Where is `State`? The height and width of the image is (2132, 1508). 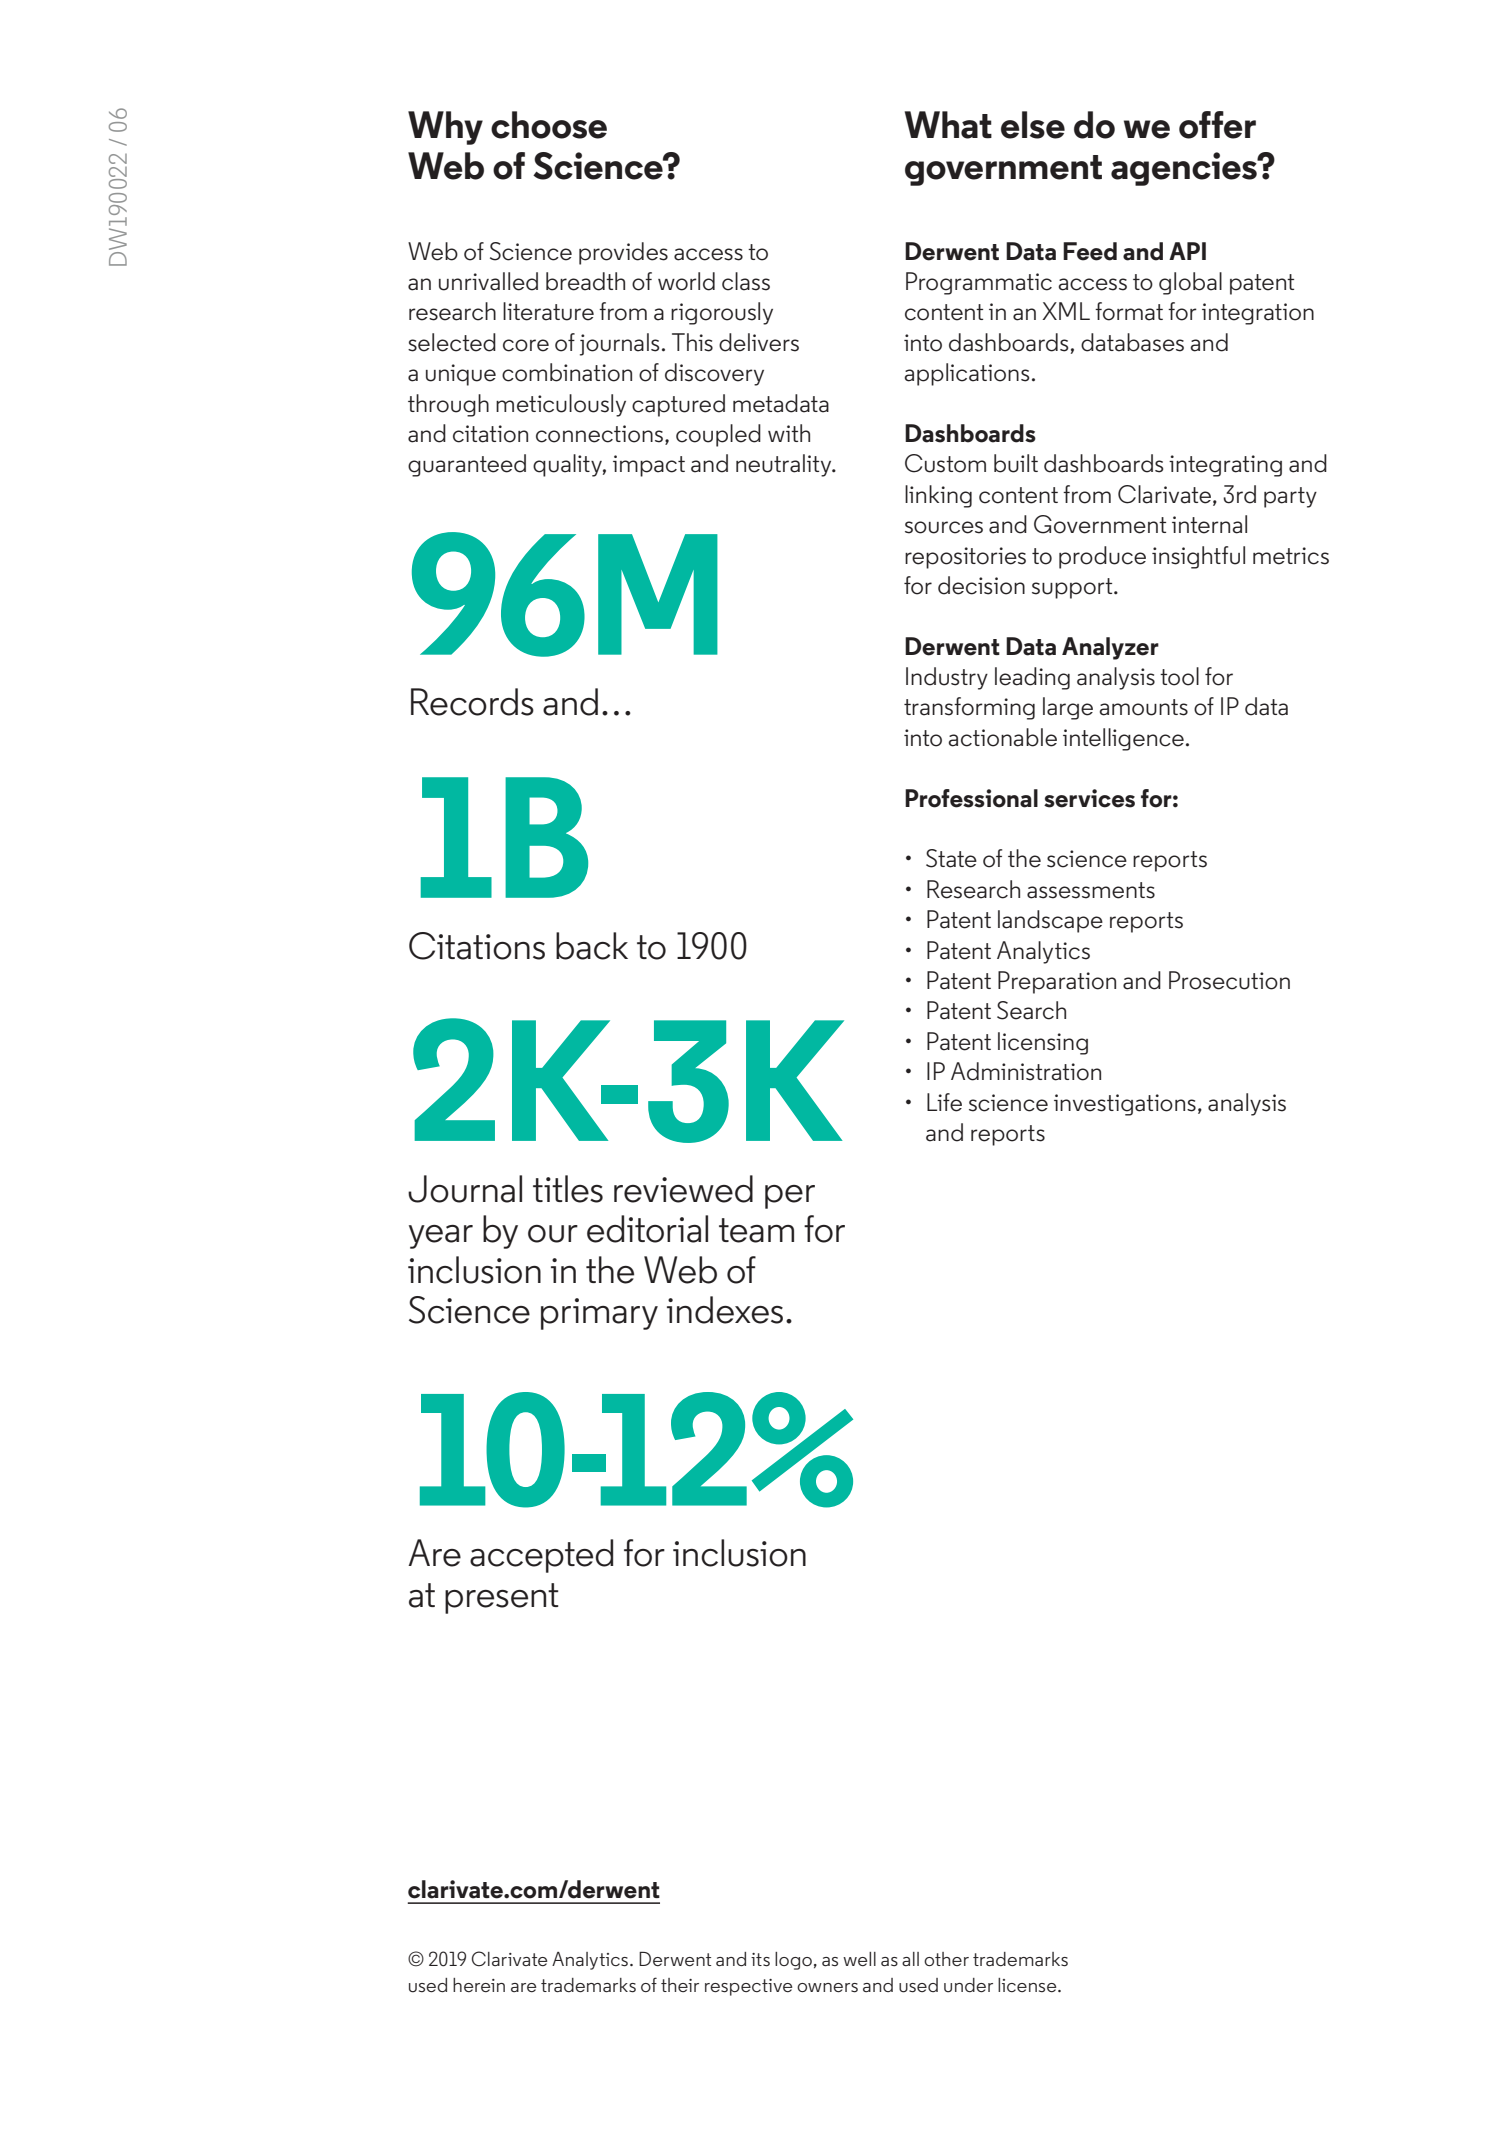 State is located at coordinates (951, 858).
